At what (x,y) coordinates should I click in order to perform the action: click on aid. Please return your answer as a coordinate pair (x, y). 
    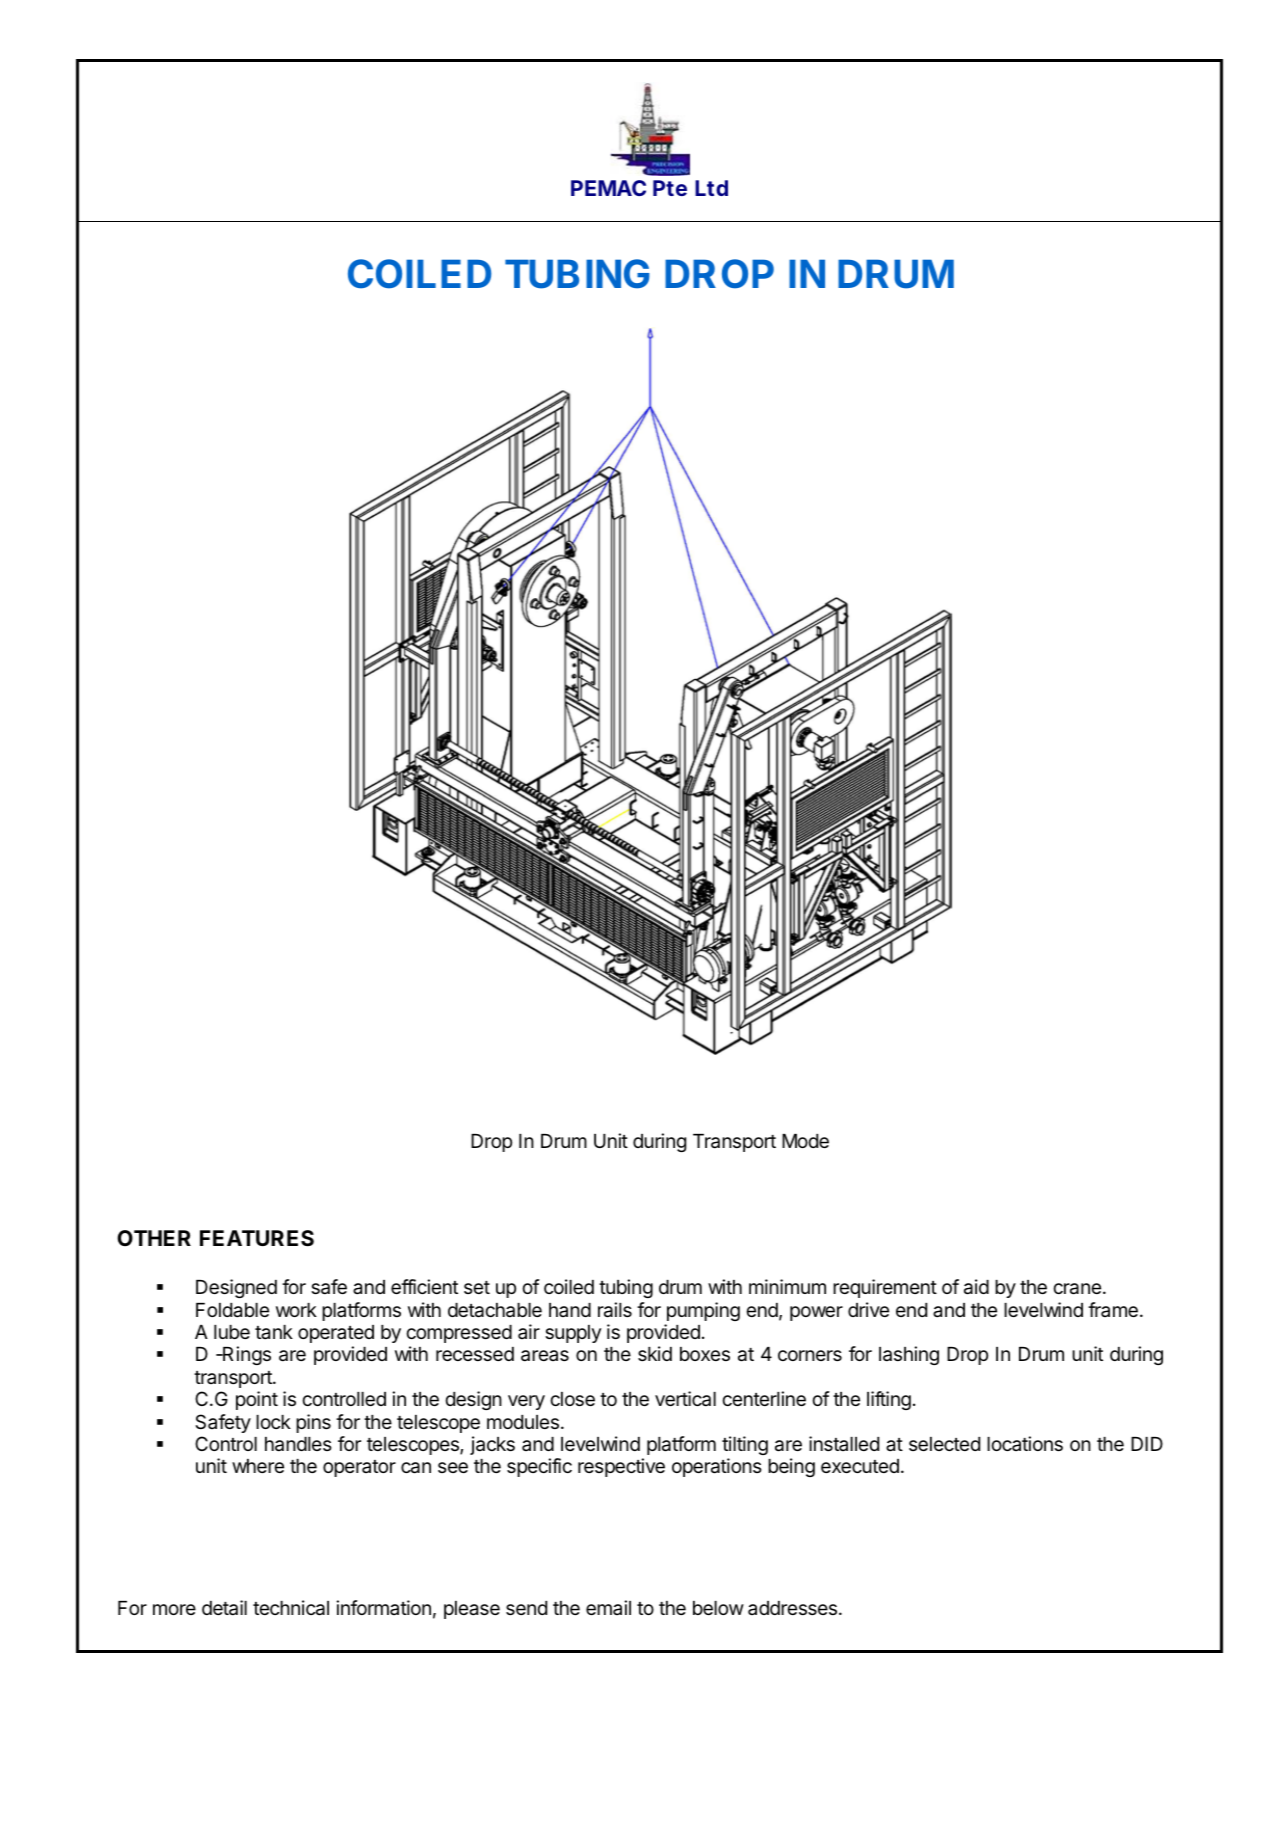
    Looking at the image, I should click on (976, 1287).
